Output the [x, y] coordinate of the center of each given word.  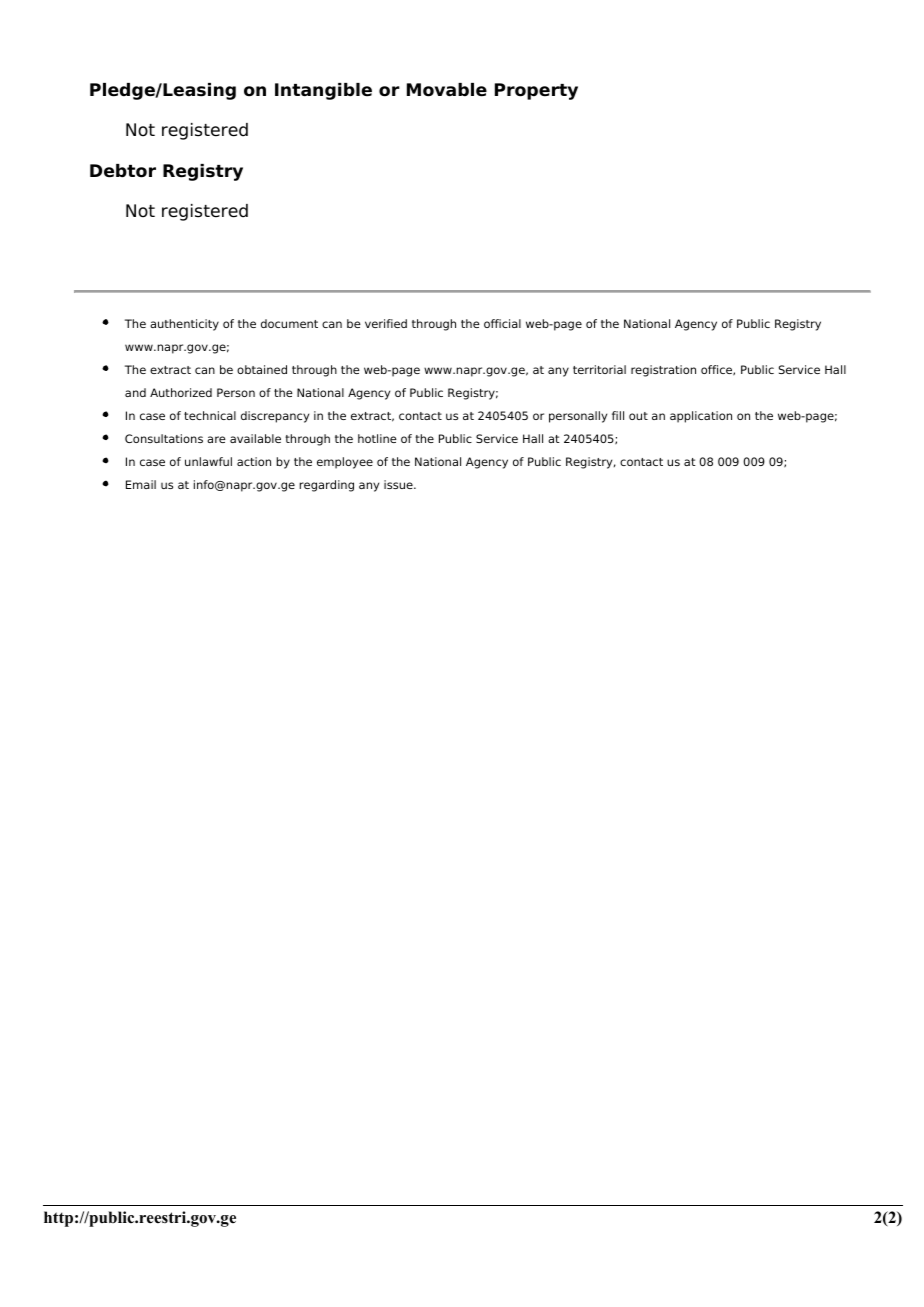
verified [386, 323]
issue [399, 484]
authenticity [184, 325]
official [502, 323]
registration [663, 371]
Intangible [323, 91]
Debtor [123, 171]
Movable [447, 90]
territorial [599, 369]
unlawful [208, 461]
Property [536, 91]
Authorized [181, 392]
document [289, 323]
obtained [262, 369]
